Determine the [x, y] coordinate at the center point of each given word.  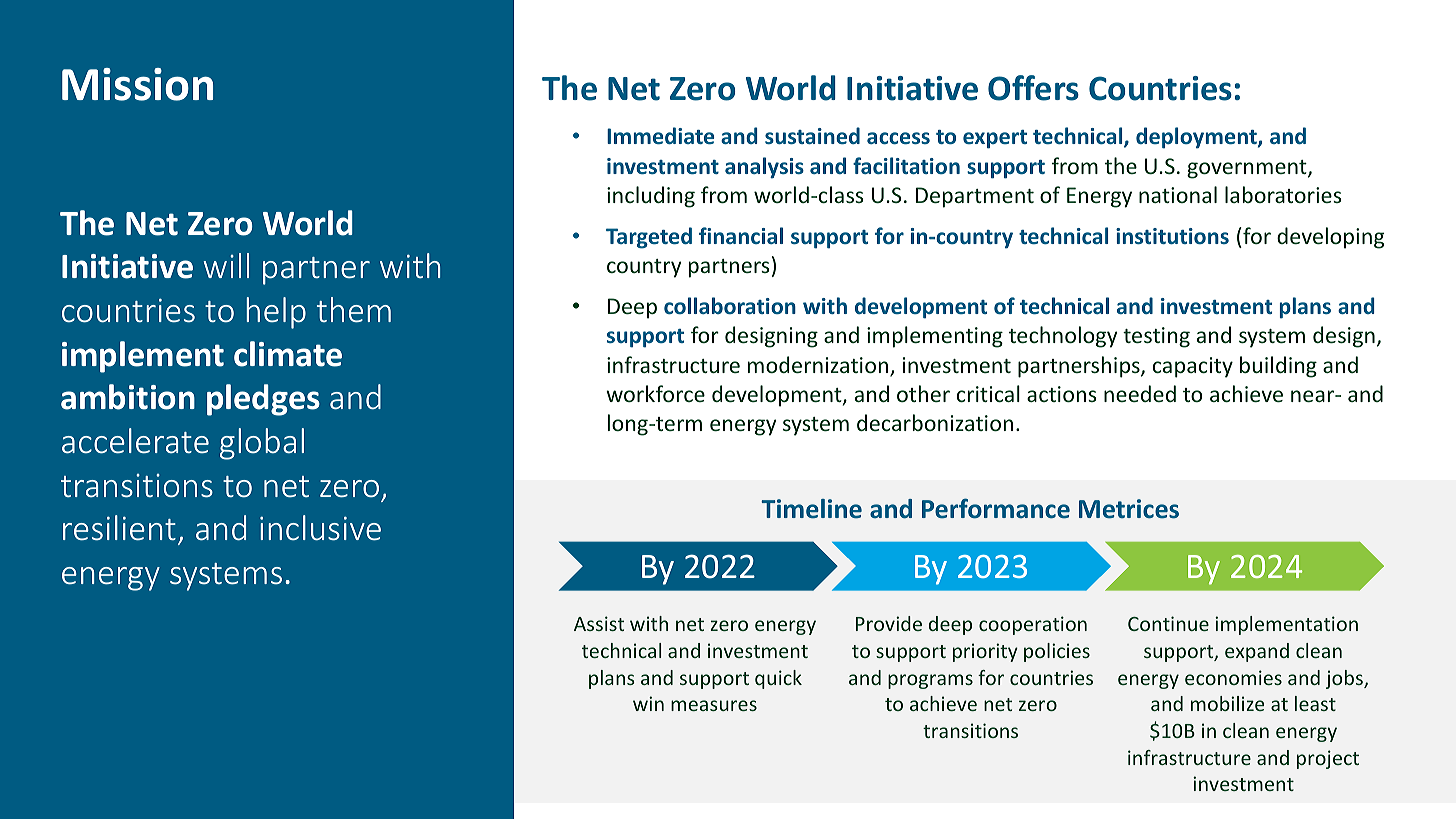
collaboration [730, 305]
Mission [137, 84]
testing [1156, 337]
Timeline [811, 509]
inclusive [320, 528]
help [276, 313]
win [648, 703]
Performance [996, 508]
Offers [1033, 88]
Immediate [660, 135]
